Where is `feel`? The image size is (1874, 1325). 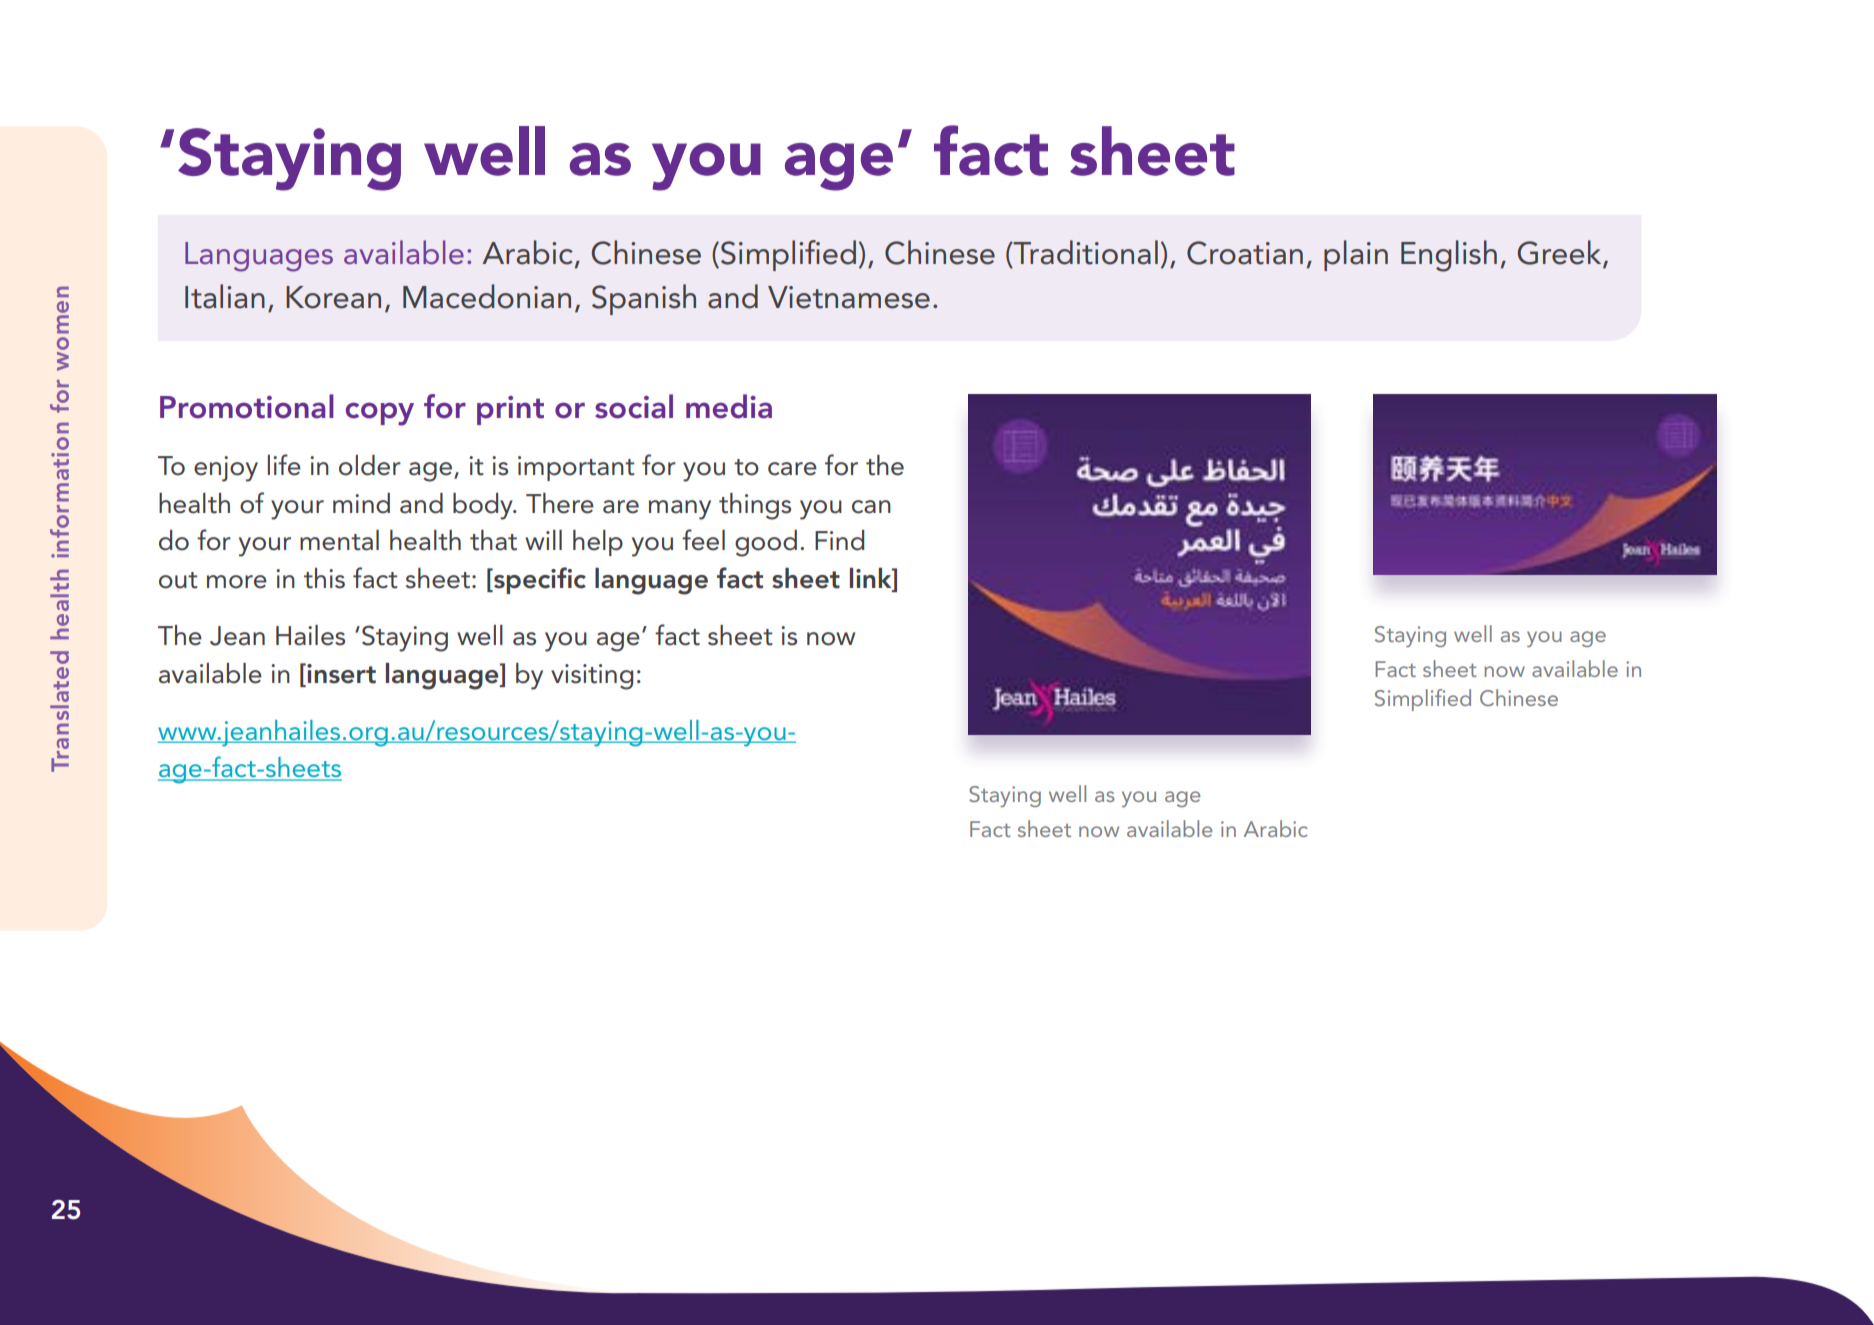 feel is located at coordinates (703, 540).
